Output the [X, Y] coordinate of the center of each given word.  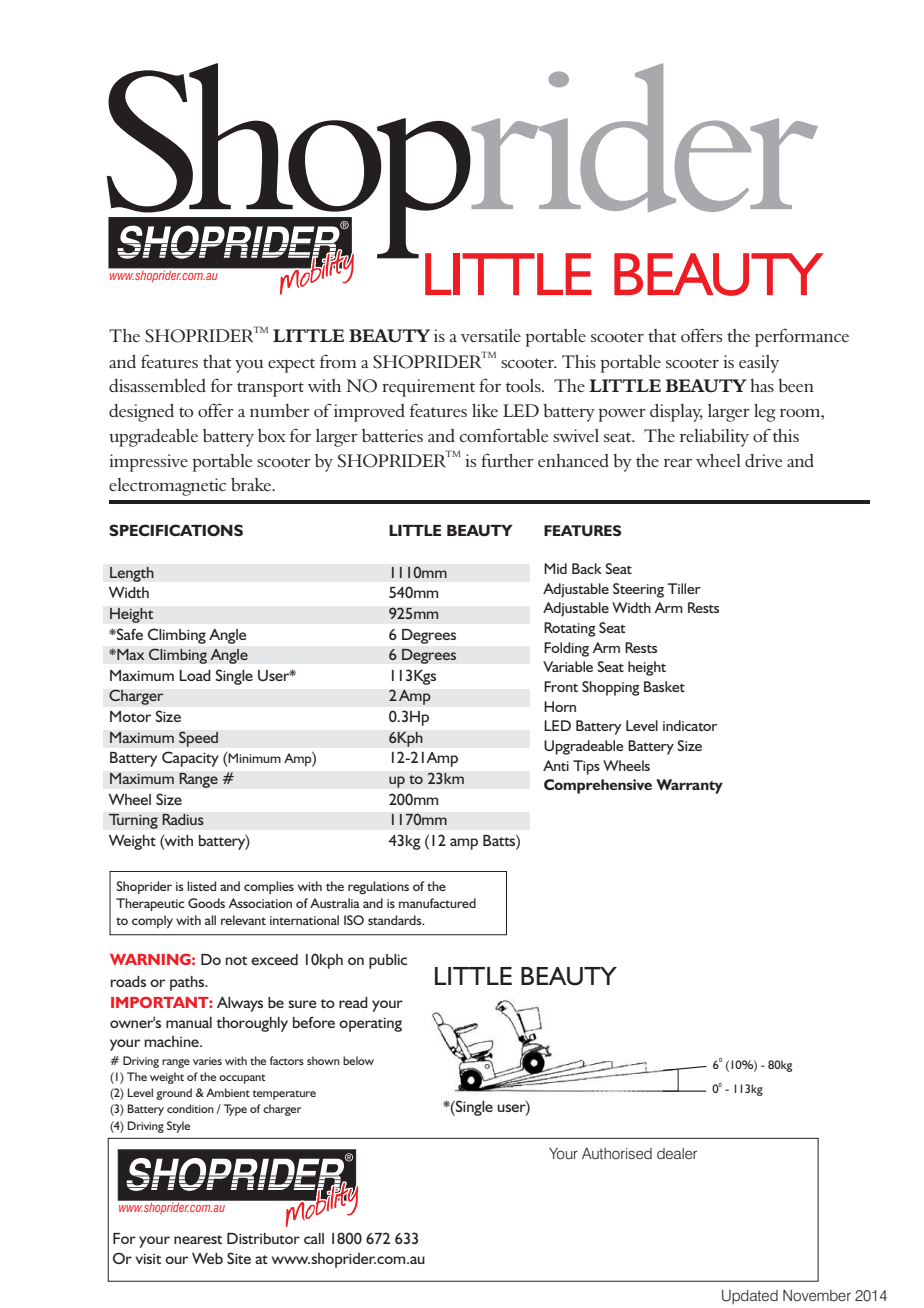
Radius [183, 819]
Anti [556, 765]
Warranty [689, 786]
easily [759, 364]
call [314, 1238]
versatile [491, 335]
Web [207, 1258]
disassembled [157, 385]
